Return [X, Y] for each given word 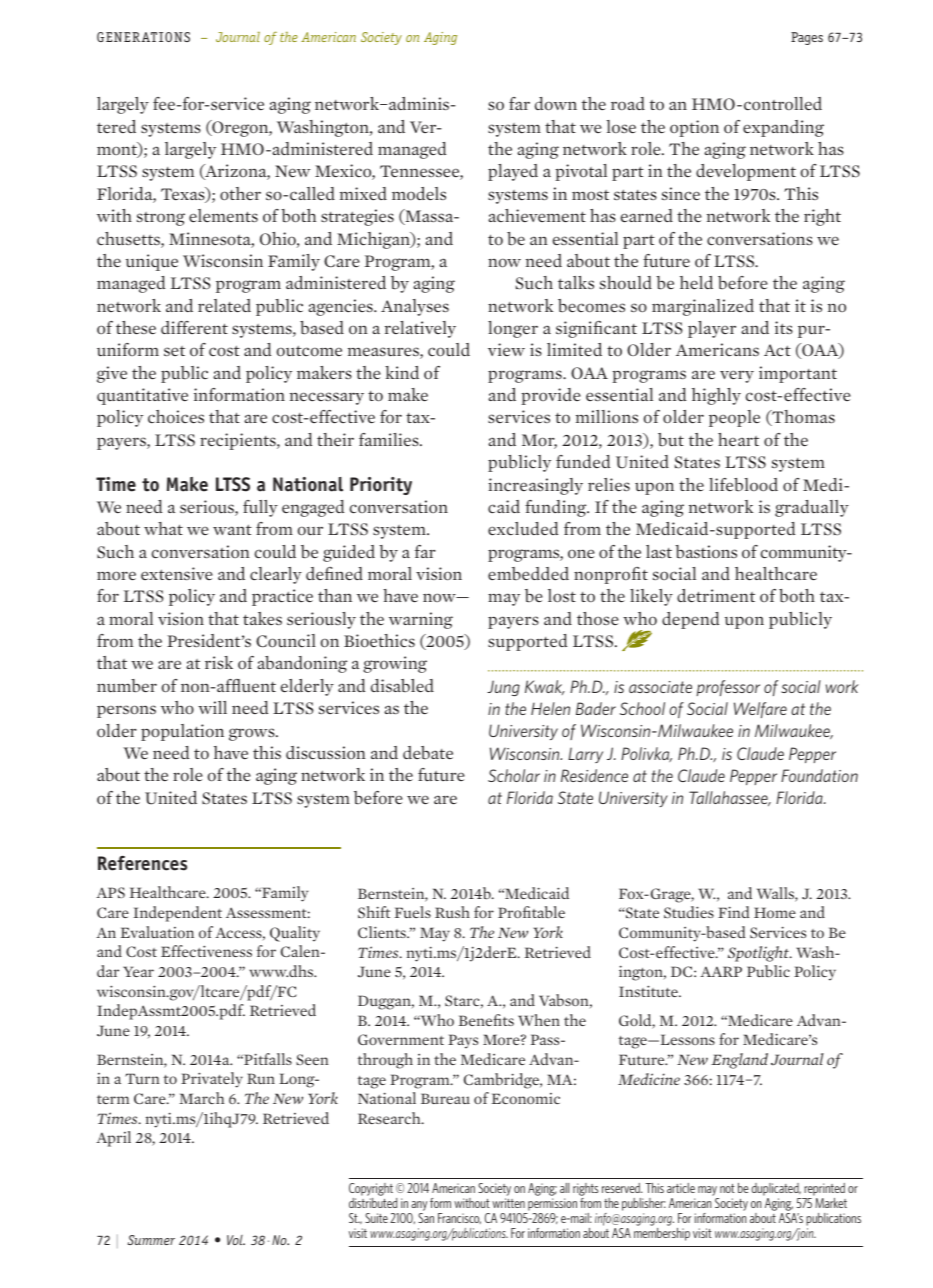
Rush [452, 912]
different [194, 328]
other [240, 194]
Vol [236, 1240]
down [556, 104]
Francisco [459, 1218]
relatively [420, 329]
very [737, 376]
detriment [716, 596]
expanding [783, 128]
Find [733, 912]
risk [219, 662]
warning [421, 620]
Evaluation [157, 932]
